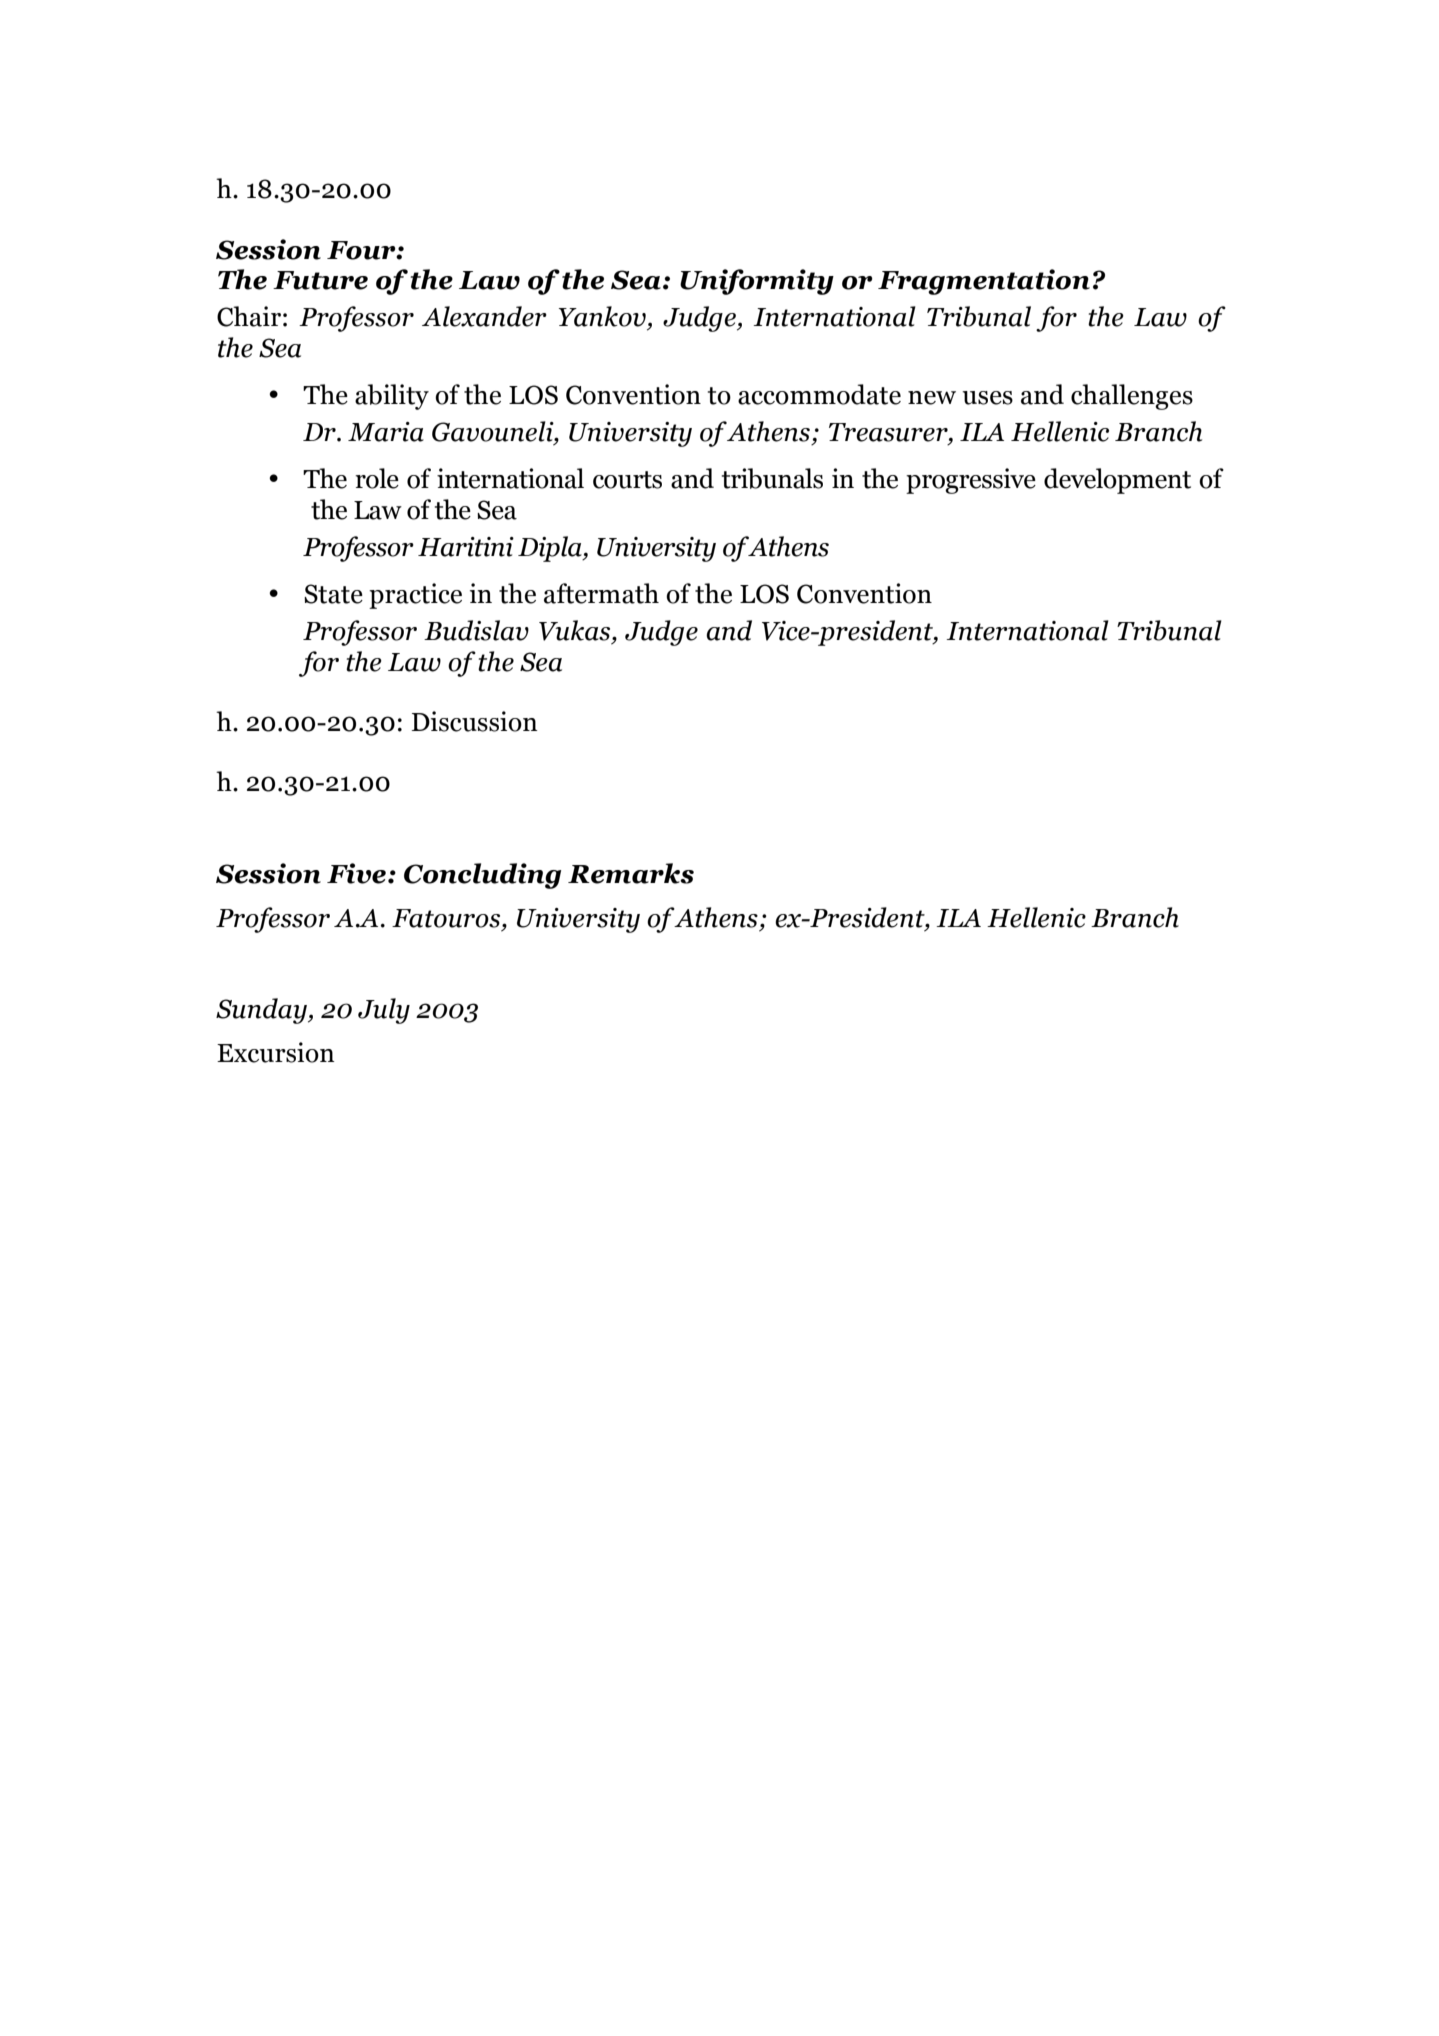  Describe the element at coordinates (320, 280) in the screenshot. I see `Future` at that location.
